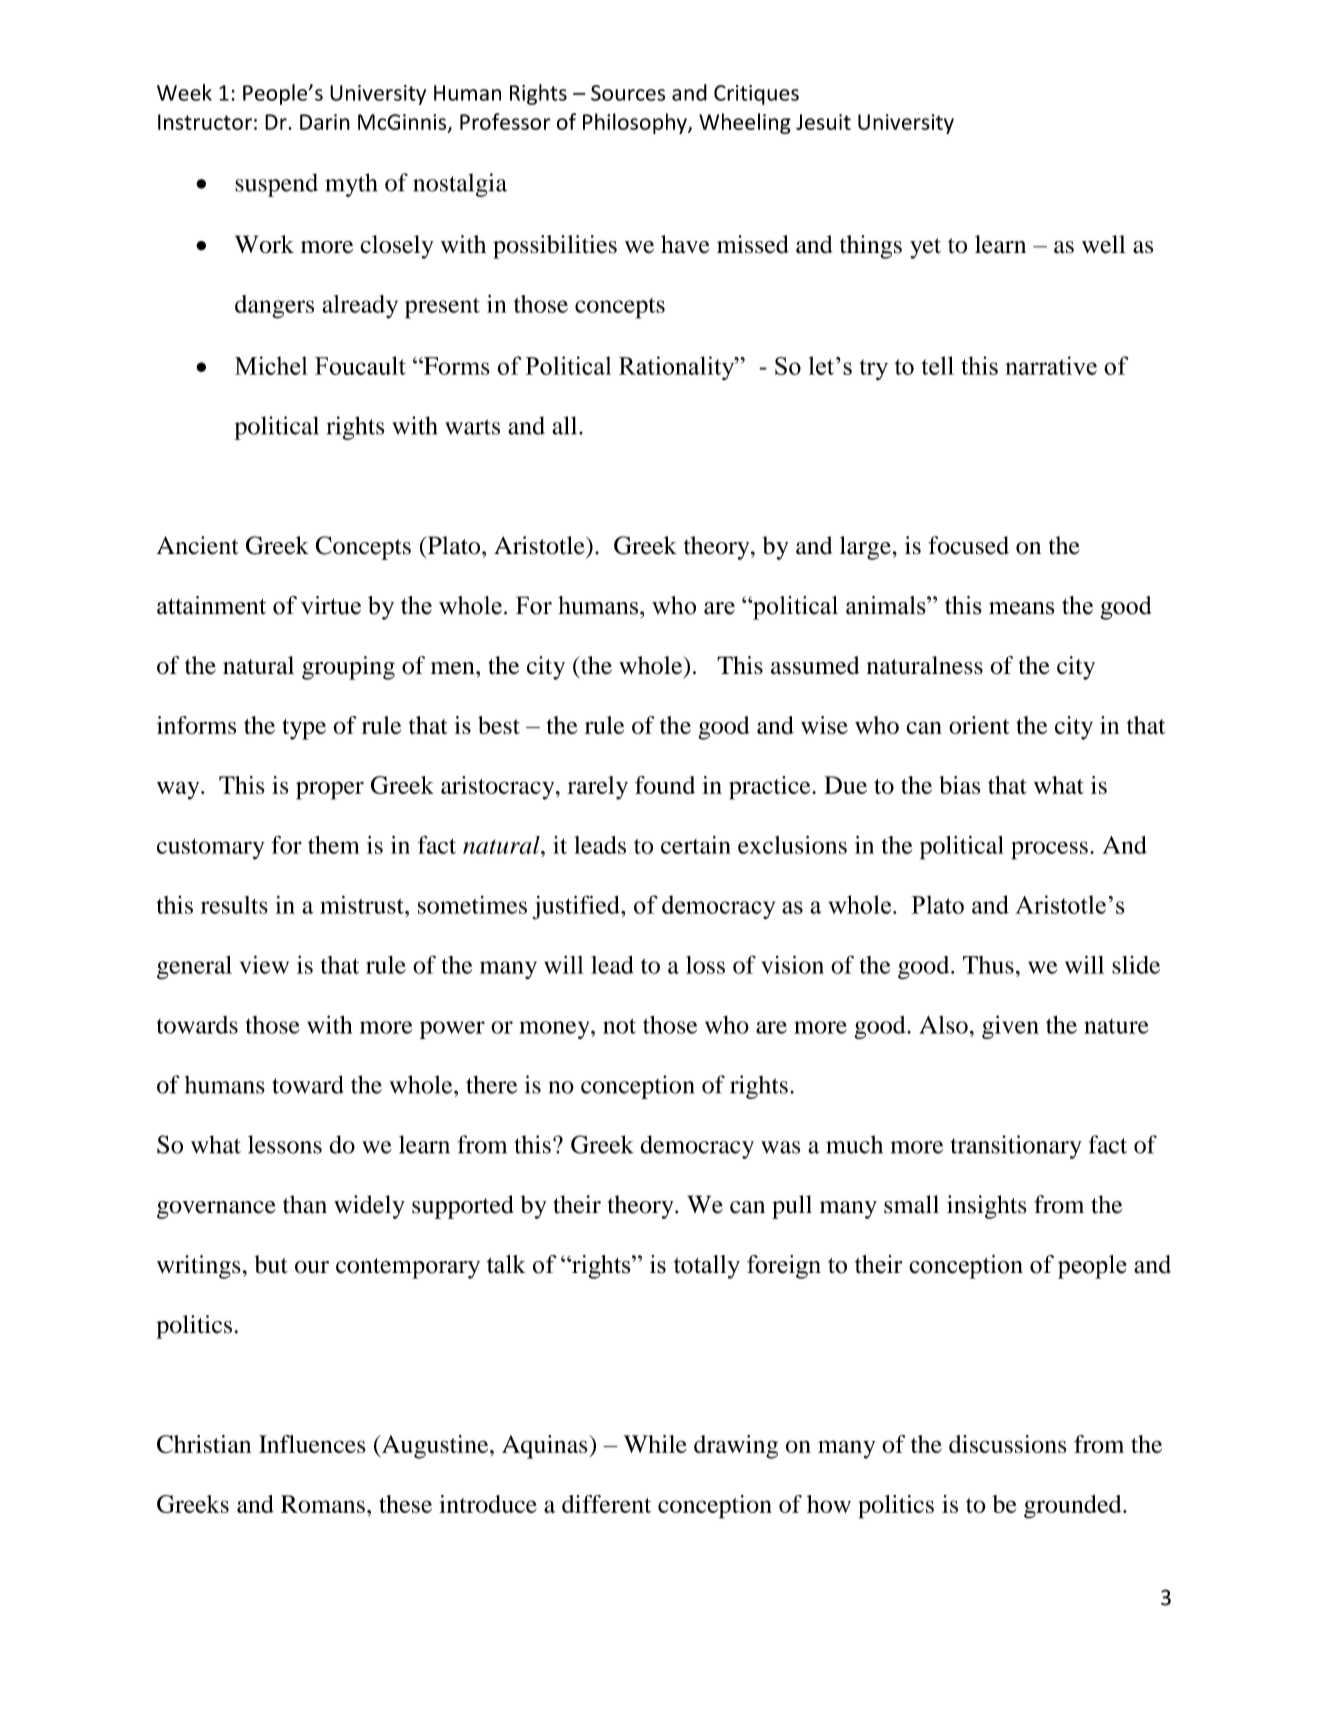 The image size is (1328, 1719). I want to click on proper, so click(330, 790).
